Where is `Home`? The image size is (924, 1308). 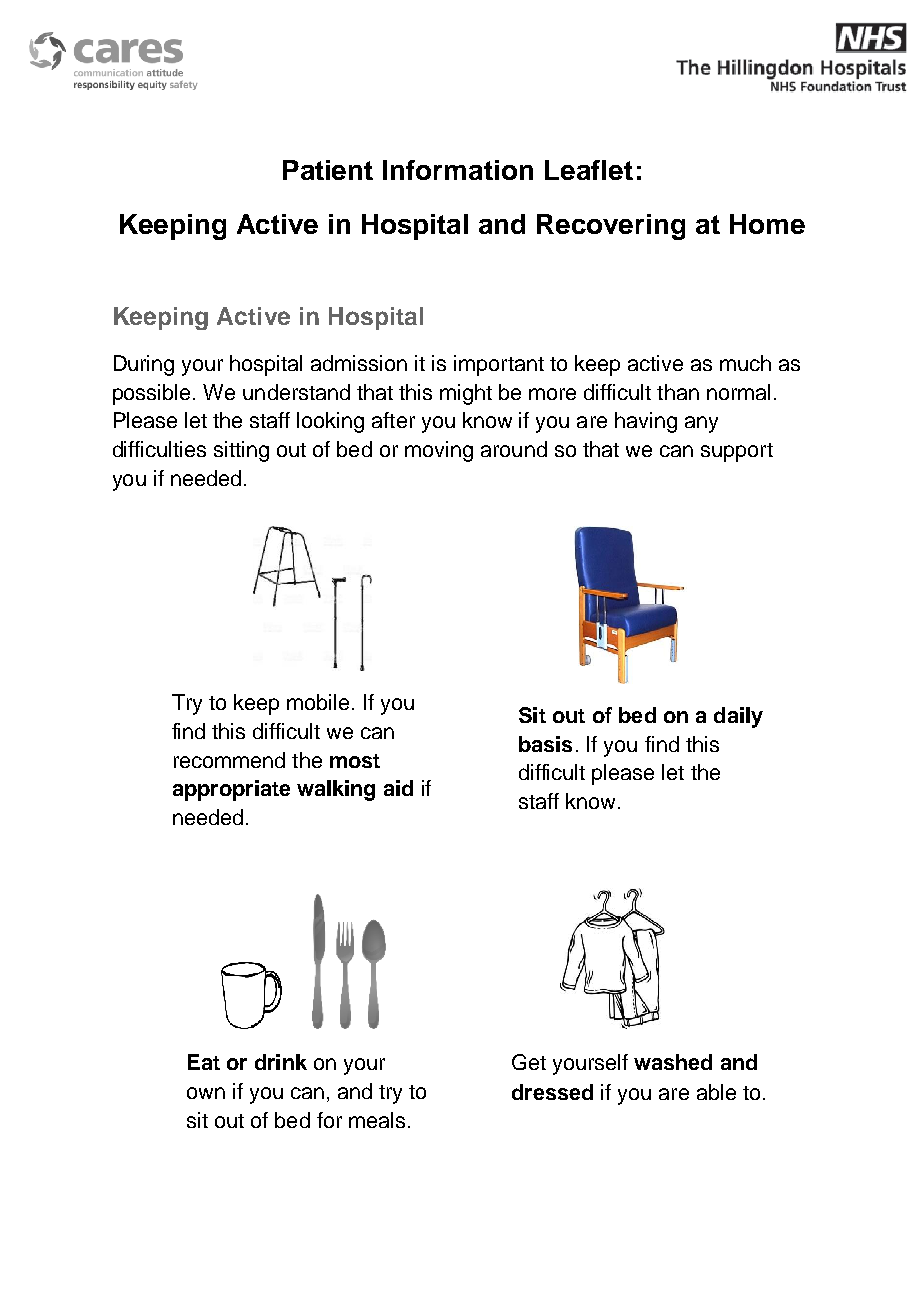 Home is located at coordinates (767, 224).
